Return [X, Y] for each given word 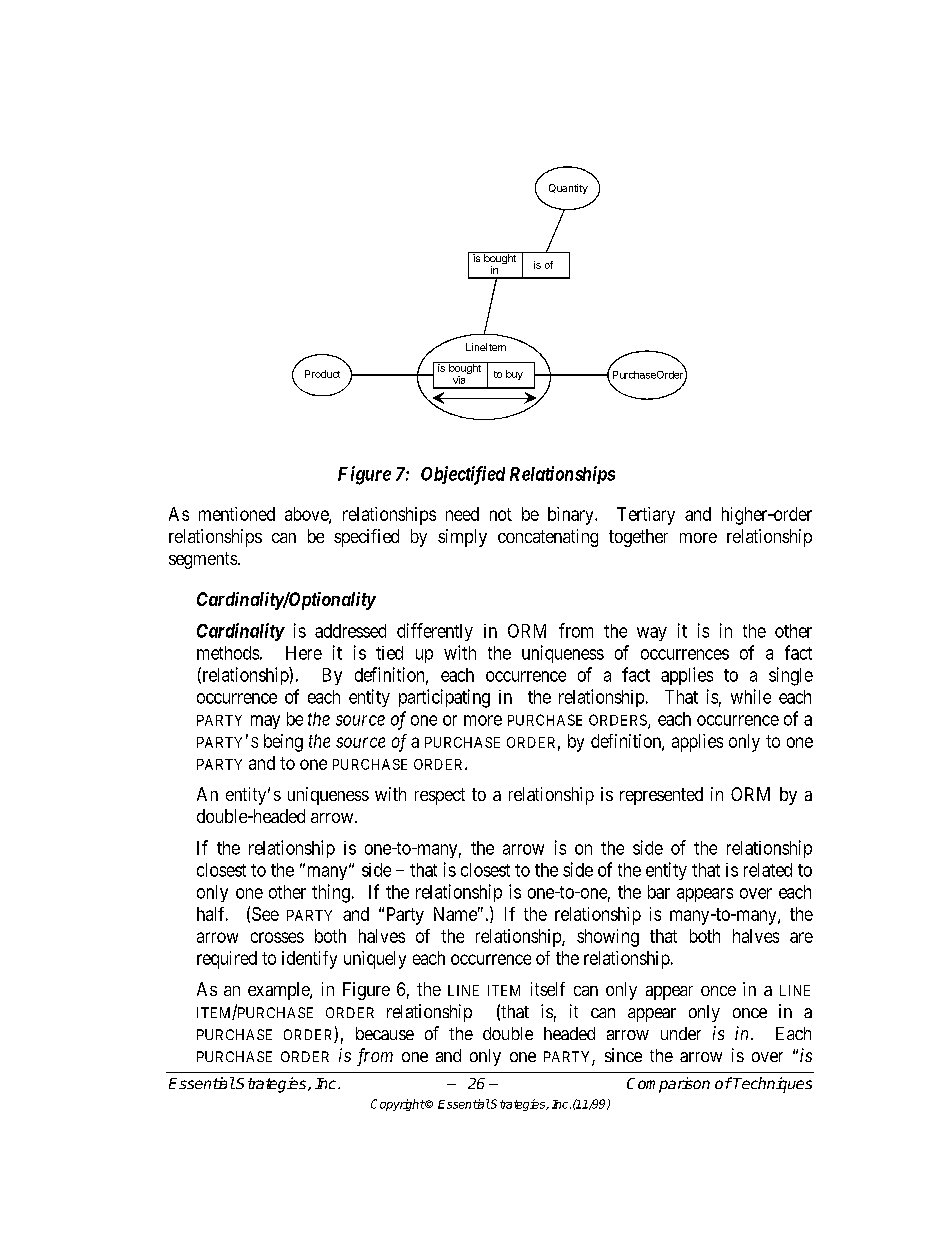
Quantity [568, 189]
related [768, 870]
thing [331, 893]
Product [322, 374]
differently [435, 632]
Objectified [463, 475]
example [279, 991]
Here [304, 653]
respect [440, 796]
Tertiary [646, 516]
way [652, 634]
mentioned [237, 514]
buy [514, 375]
